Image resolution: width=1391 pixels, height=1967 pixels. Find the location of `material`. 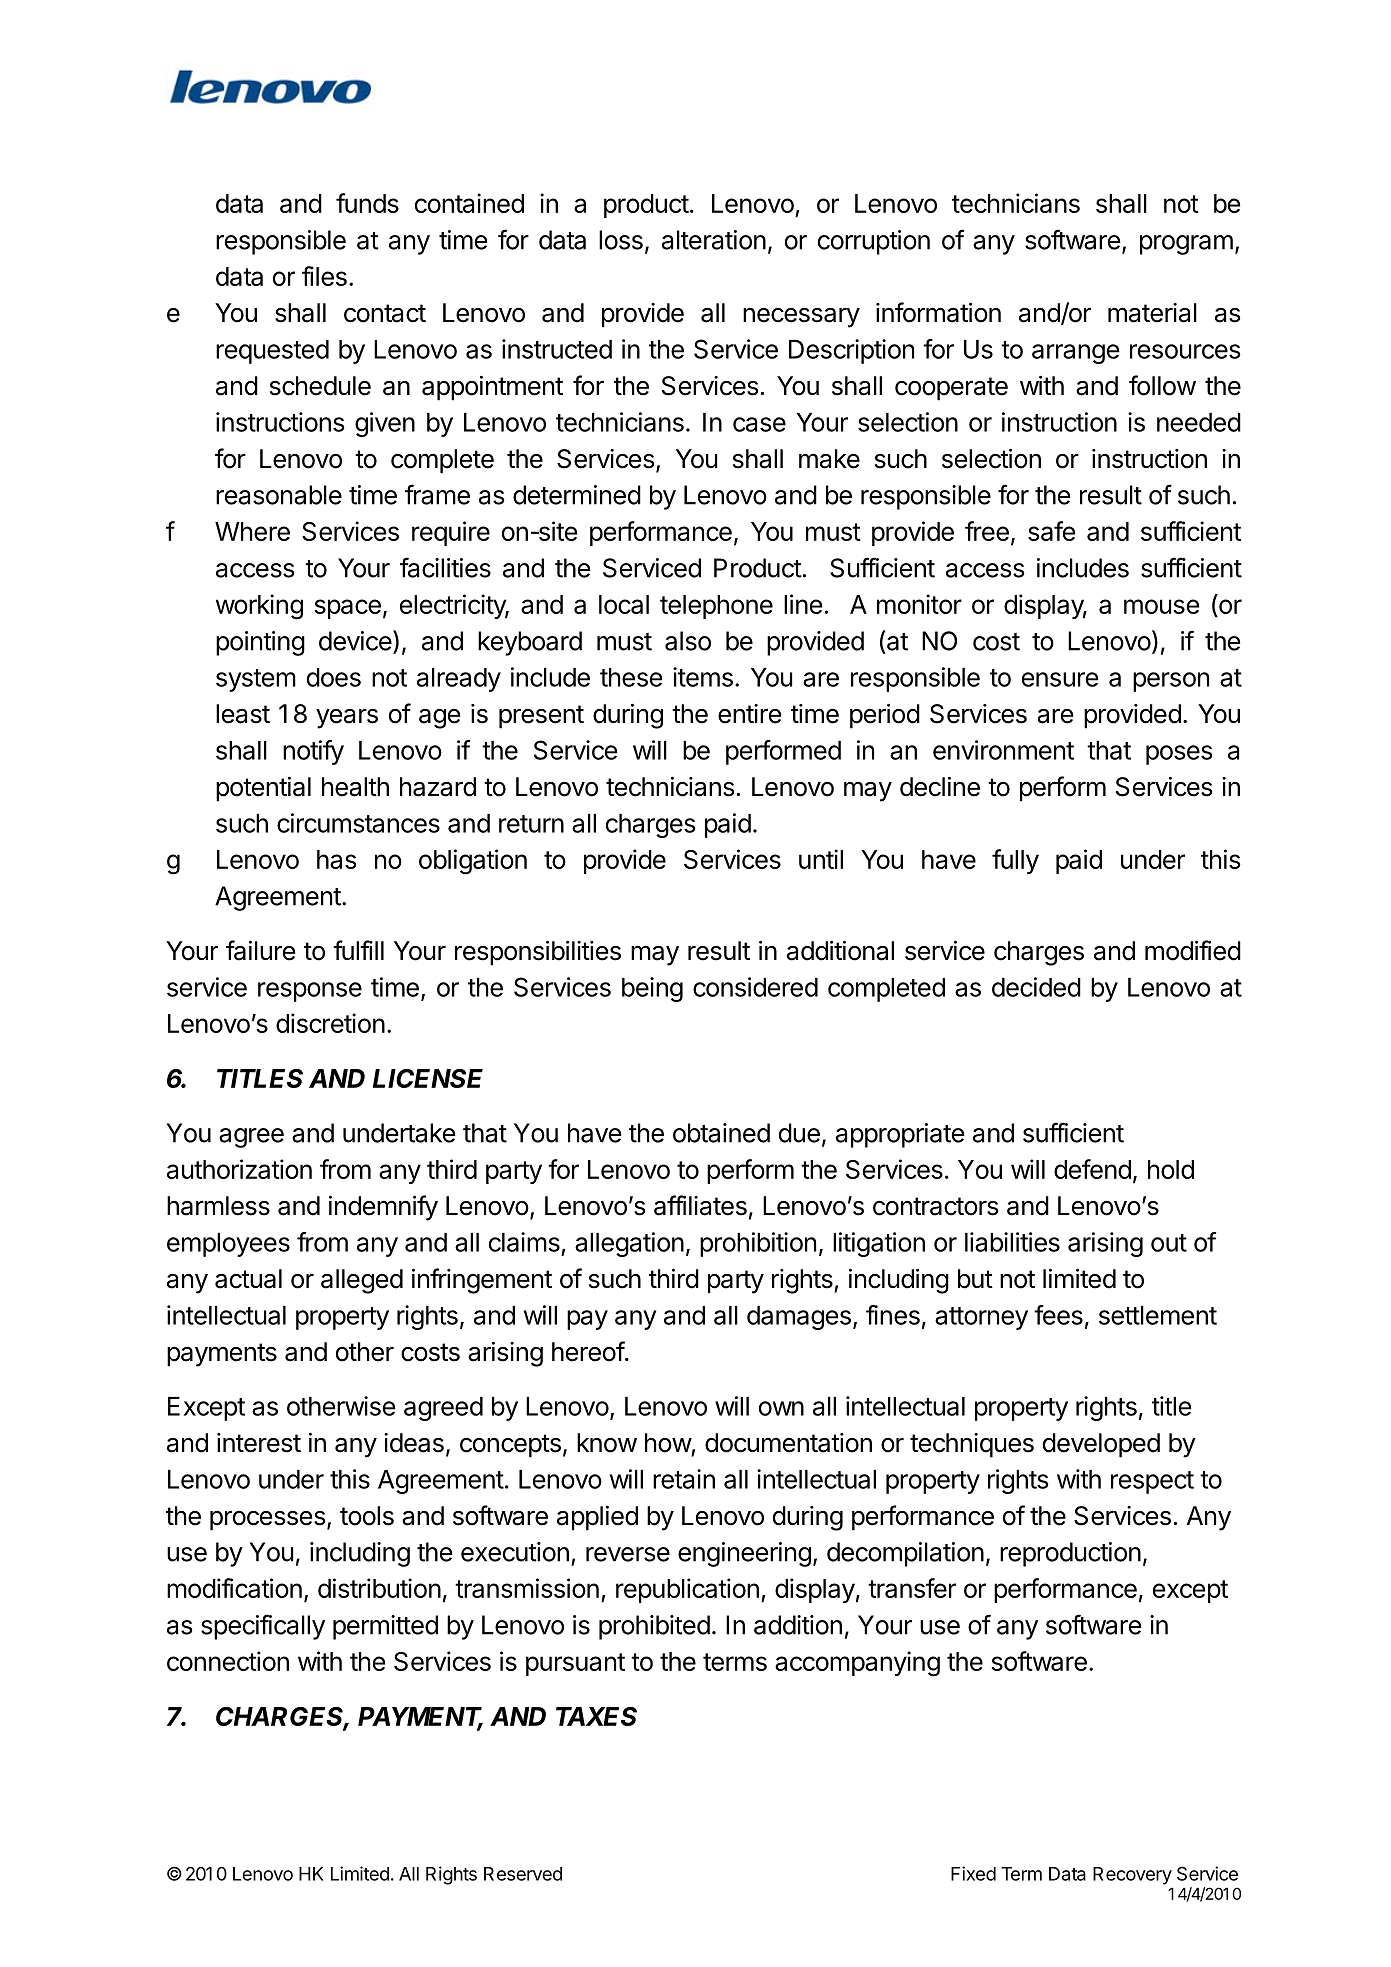

material is located at coordinates (1152, 313).
